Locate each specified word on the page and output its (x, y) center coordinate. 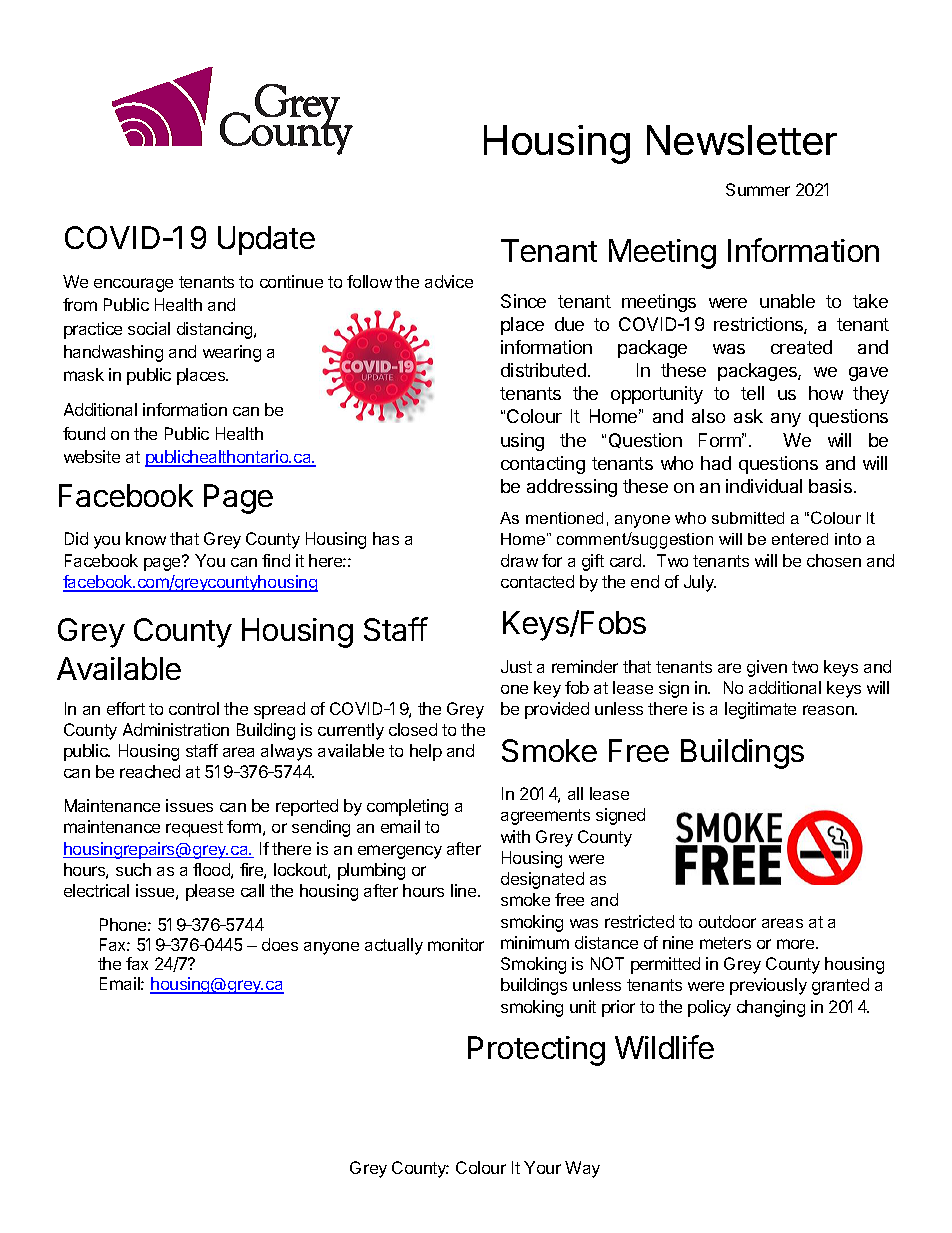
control (194, 708)
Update (266, 240)
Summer (758, 189)
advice (449, 281)
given (767, 668)
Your (542, 1167)
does (280, 944)
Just (516, 666)
